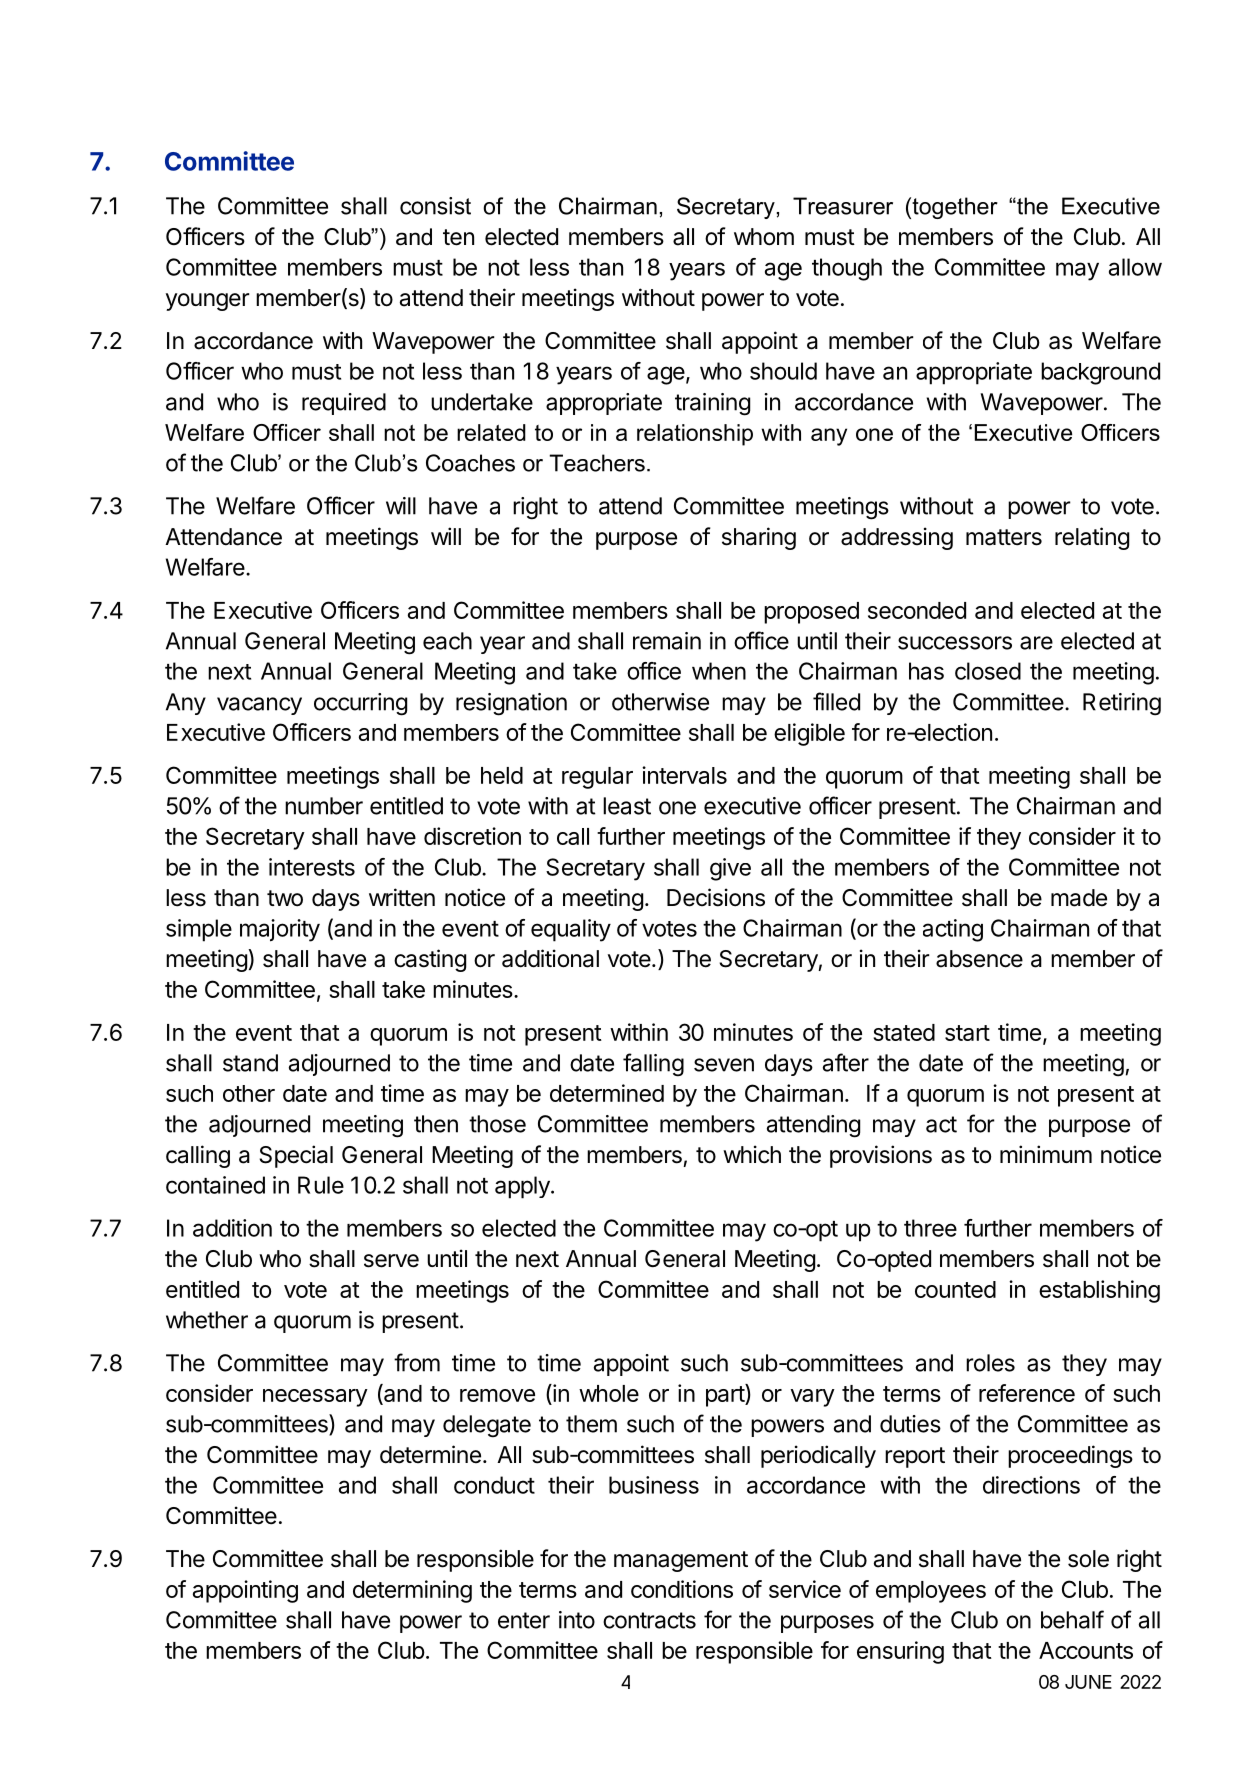  I want to click on occurring, so click(360, 704).
